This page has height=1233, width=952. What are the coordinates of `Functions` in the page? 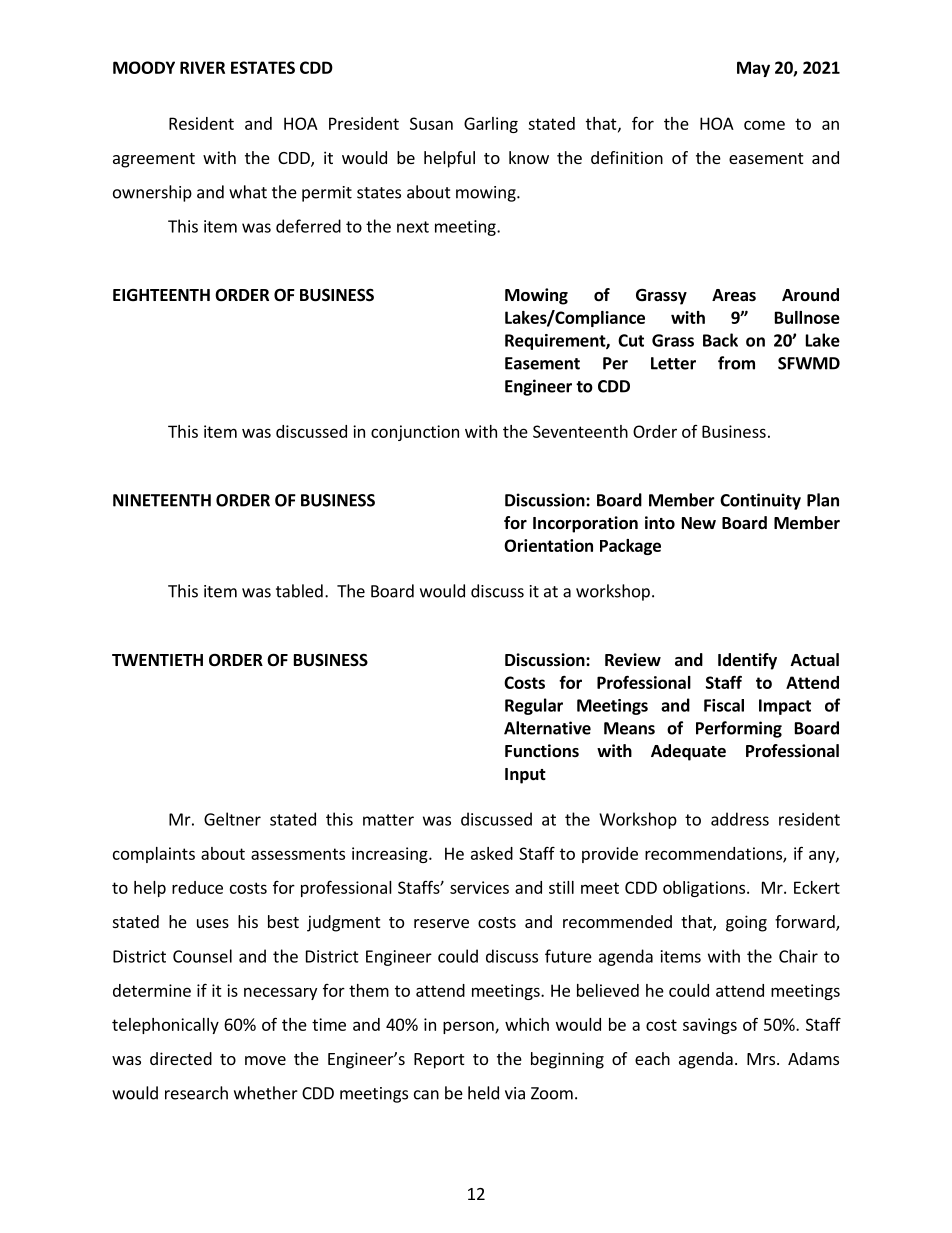 It's located at (542, 751).
